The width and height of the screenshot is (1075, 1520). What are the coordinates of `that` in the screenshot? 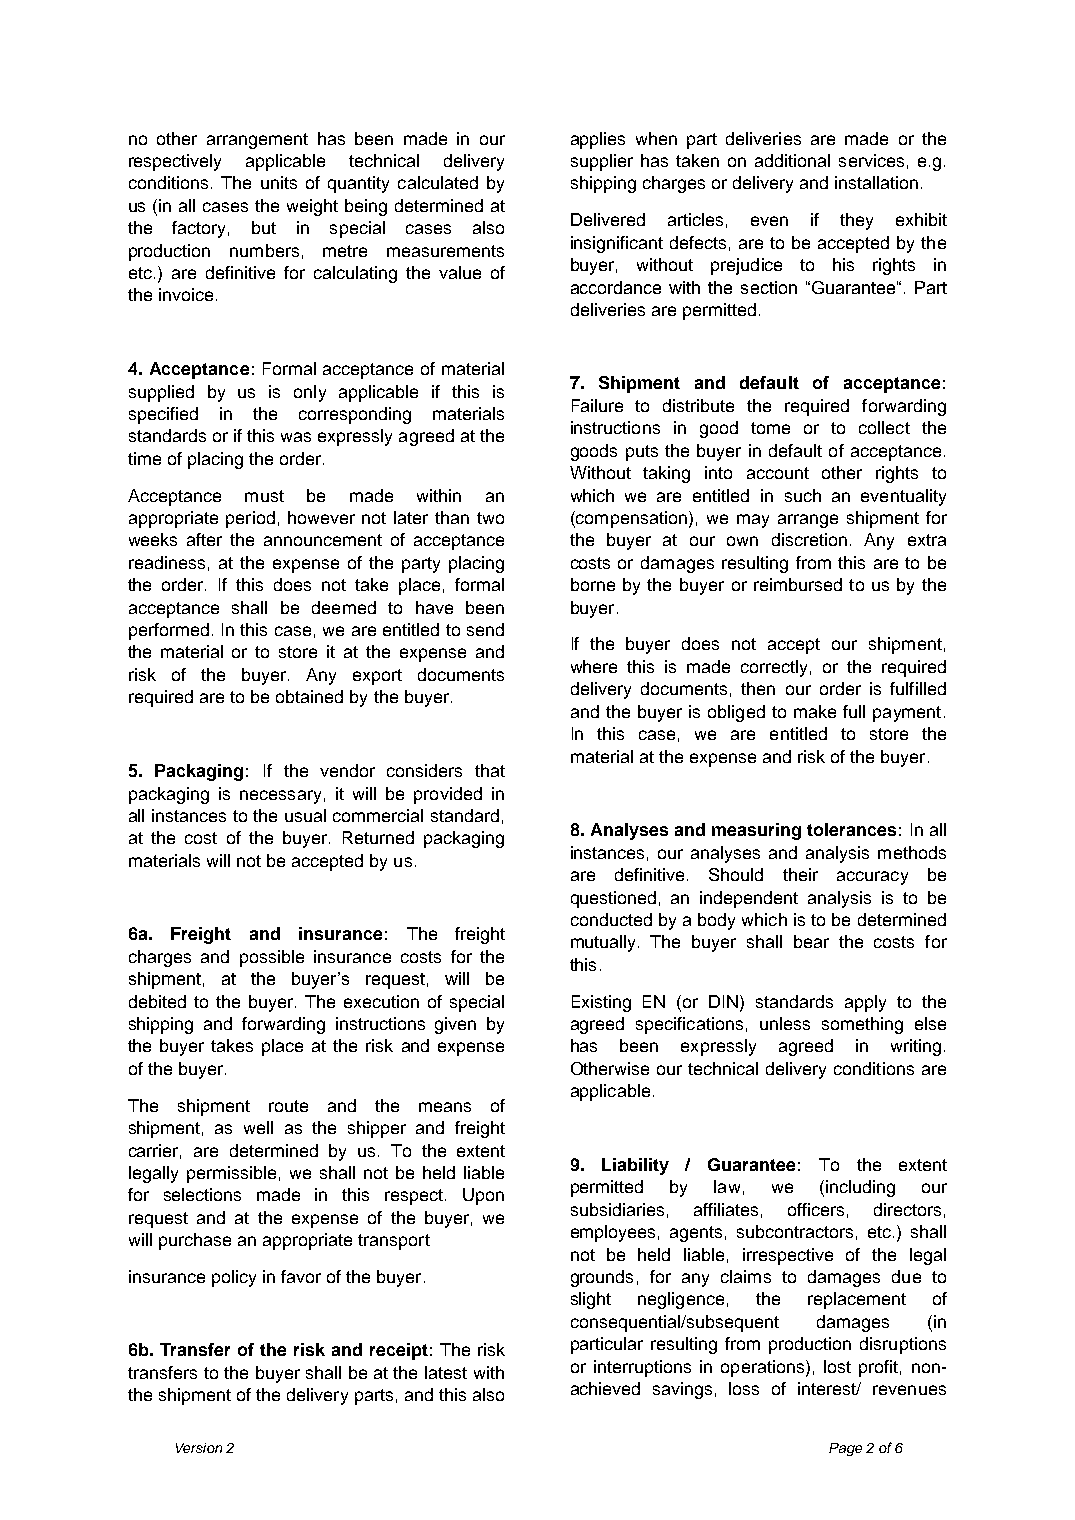 It's located at (490, 770).
